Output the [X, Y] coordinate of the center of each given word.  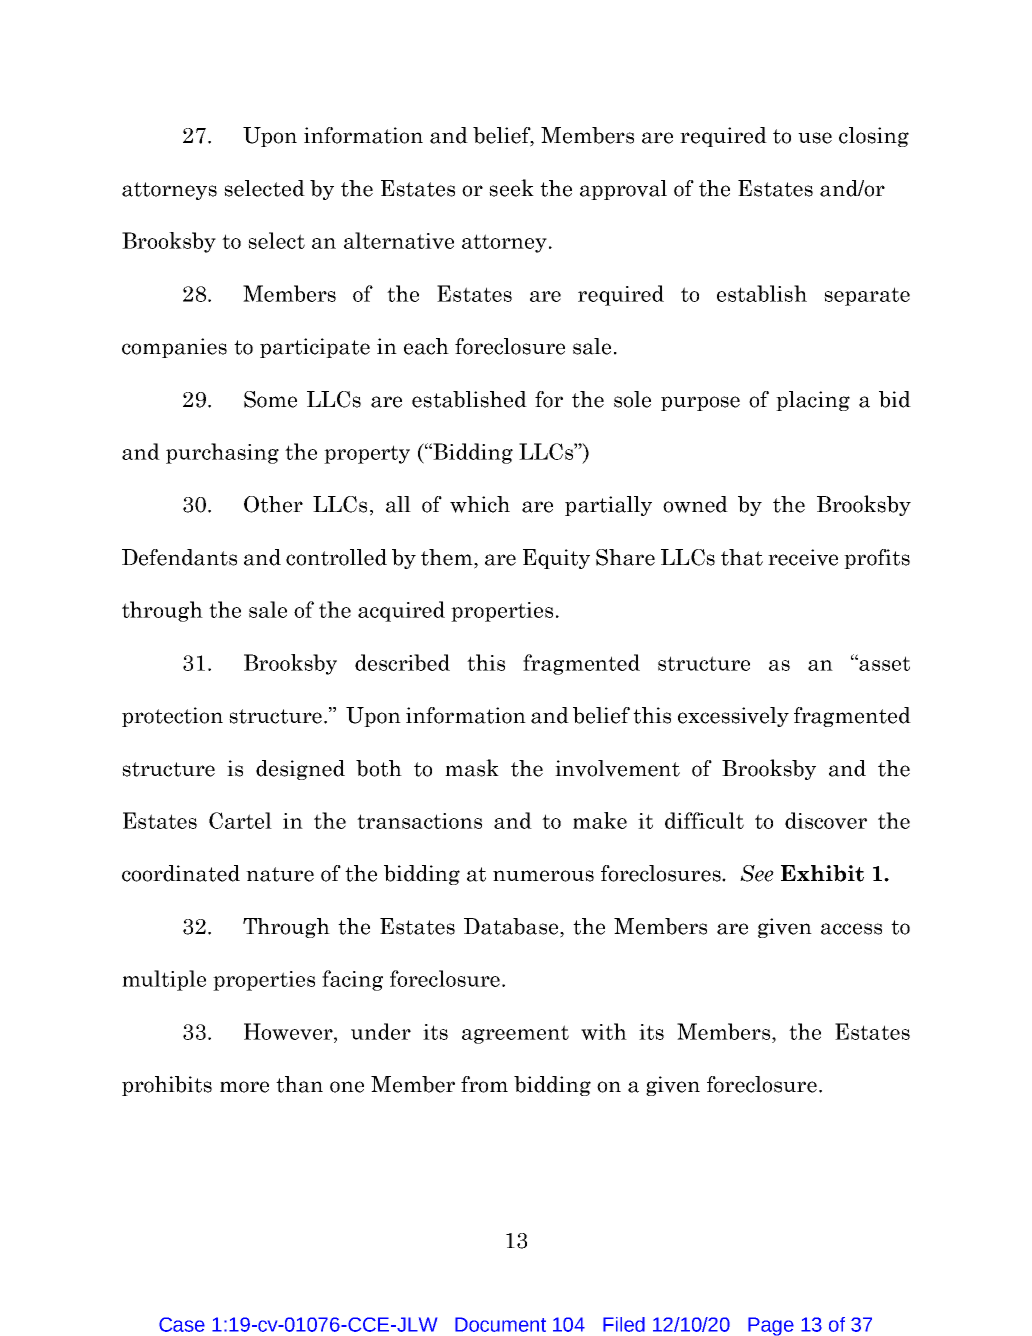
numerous [543, 876]
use [815, 138]
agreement [515, 1034]
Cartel [240, 820]
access [851, 929]
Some [270, 399]
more [244, 1087]
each [426, 346]
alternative [399, 240]
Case [182, 1324]
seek [511, 188]
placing [813, 401]
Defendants [179, 557]
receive [803, 557]
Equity [556, 559]
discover [826, 820]
